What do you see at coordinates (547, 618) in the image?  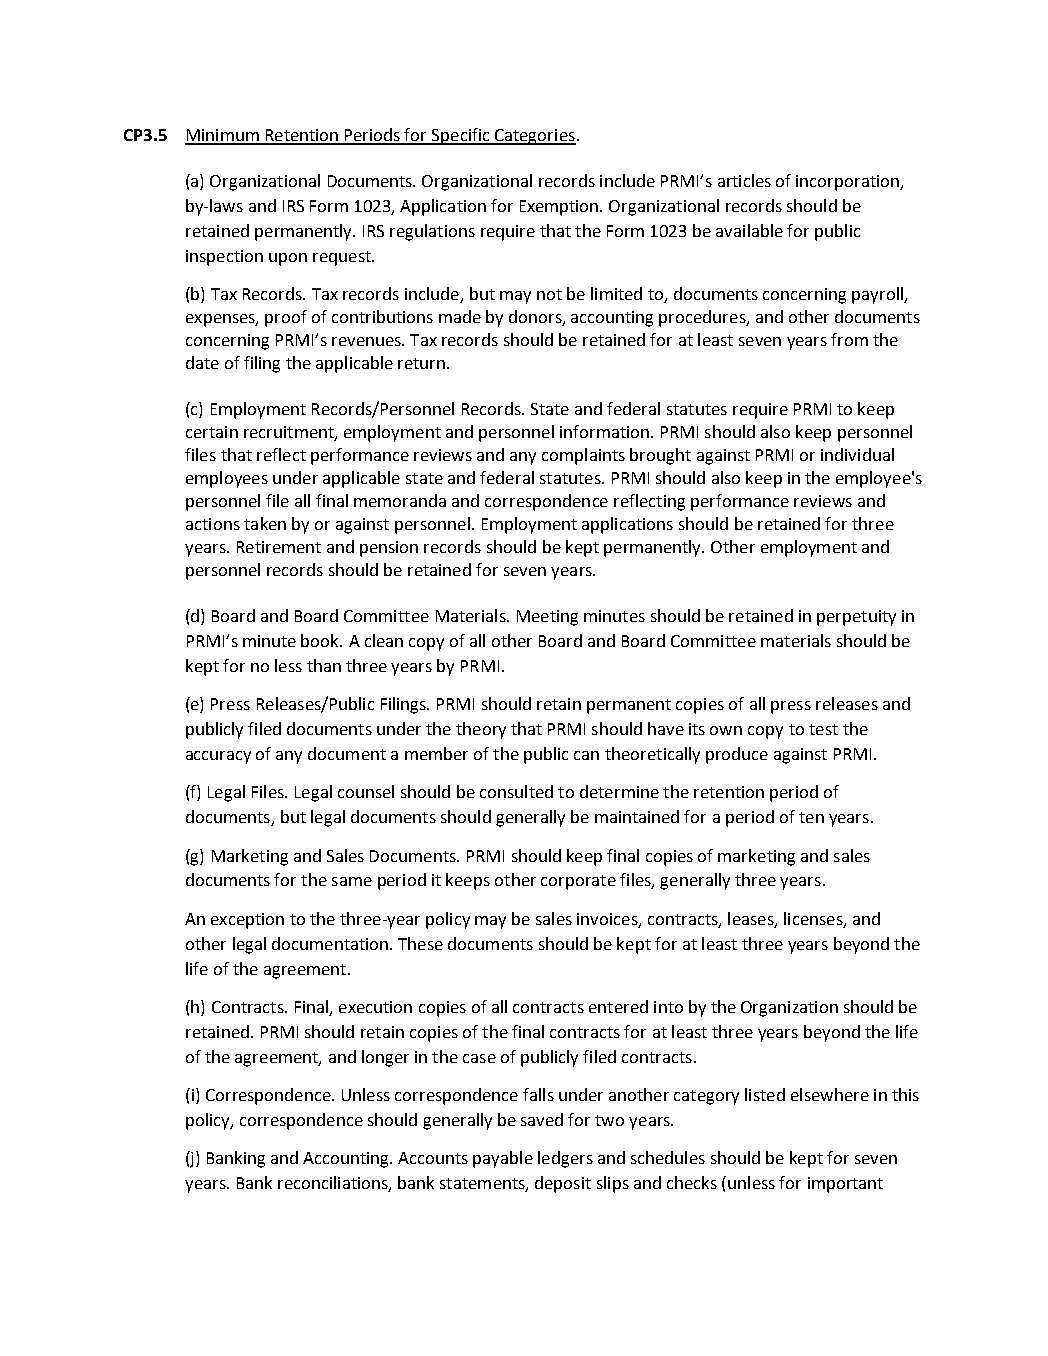 I see `Meeting` at bounding box center [547, 618].
